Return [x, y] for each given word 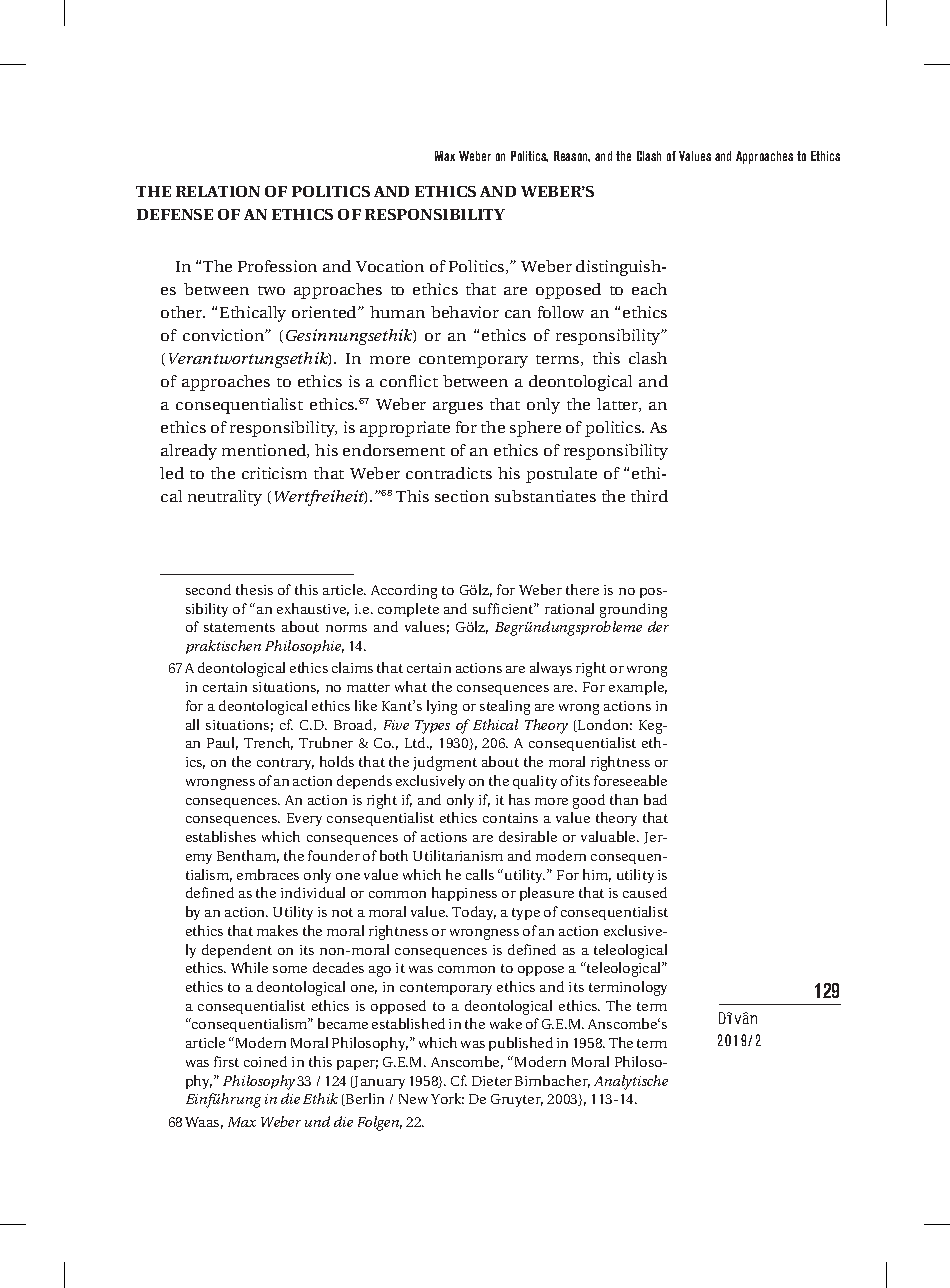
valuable [609, 836]
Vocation [390, 266]
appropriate [405, 429]
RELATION [218, 191]
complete [408, 610]
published [521, 1044]
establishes [221, 836]
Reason [572, 156]
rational [569, 608]
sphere [535, 429]
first [226, 1061]
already [189, 452]
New [413, 1099]
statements [239, 627]
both [394, 855]
